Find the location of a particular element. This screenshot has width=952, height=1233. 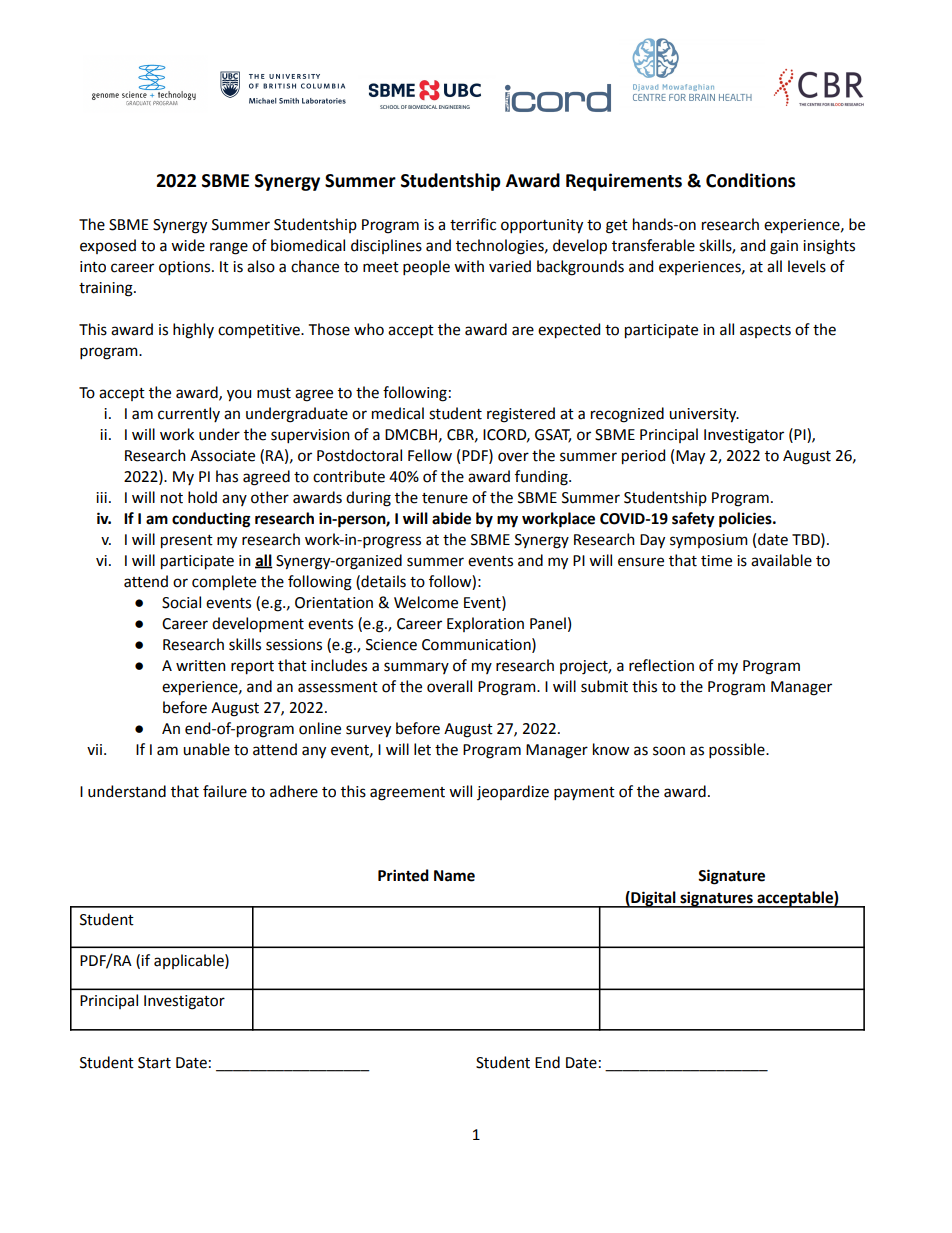

failure is located at coordinates (225, 791).
